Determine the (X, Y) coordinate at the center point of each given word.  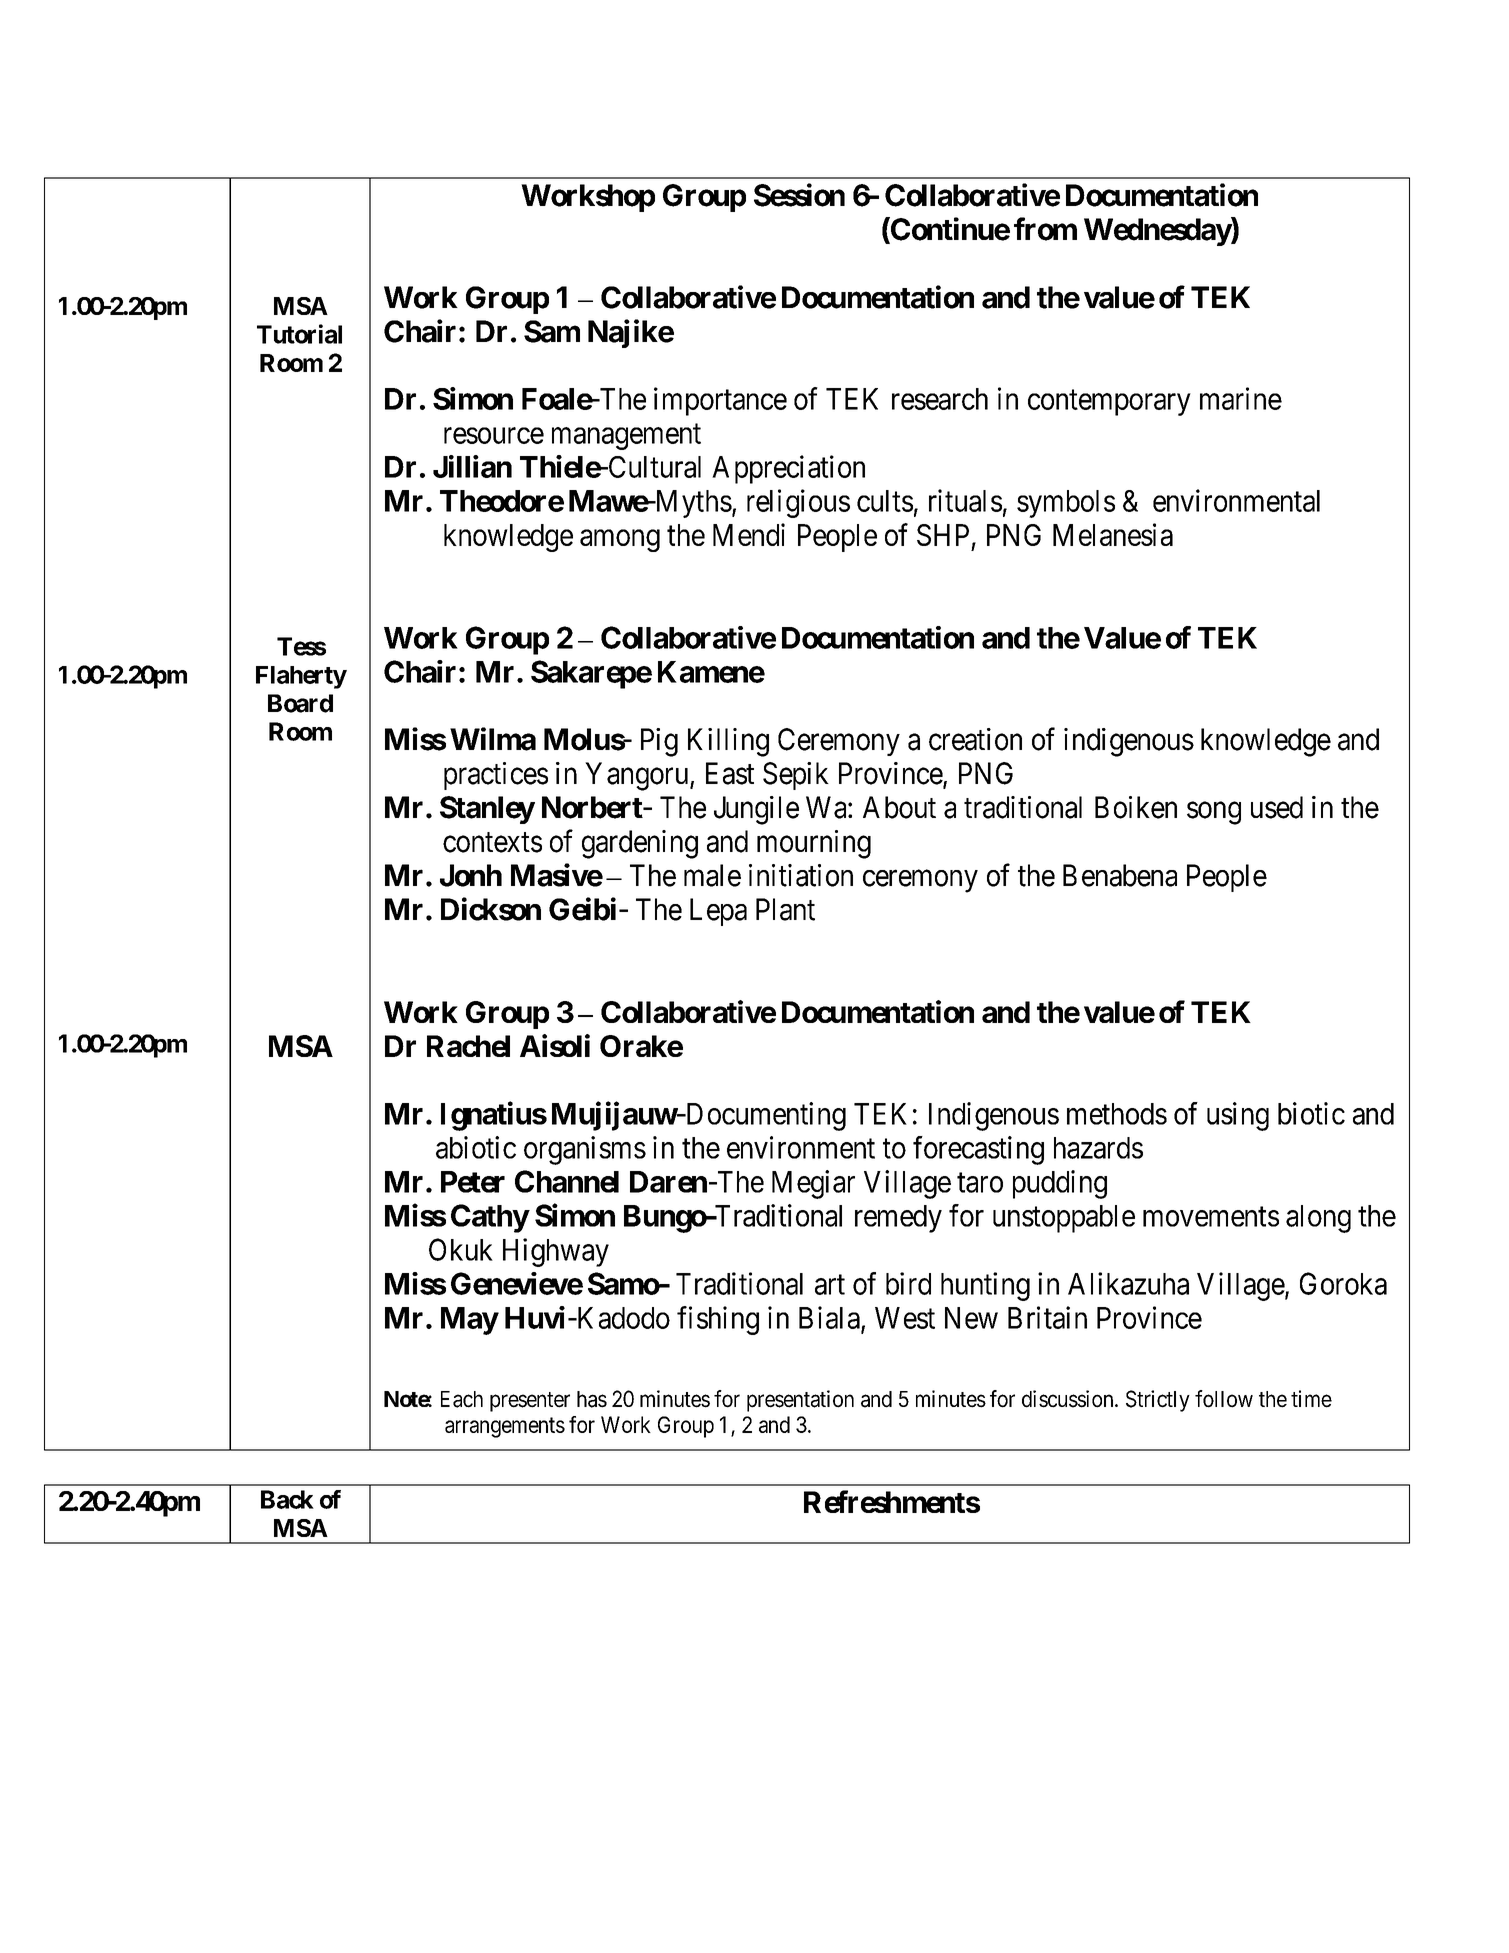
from (1045, 229)
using (1238, 1116)
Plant (785, 909)
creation (975, 739)
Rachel (468, 1046)
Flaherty (301, 677)
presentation (800, 1401)
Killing (728, 742)
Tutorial (299, 334)
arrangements (505, 1427)
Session (799, 195)
